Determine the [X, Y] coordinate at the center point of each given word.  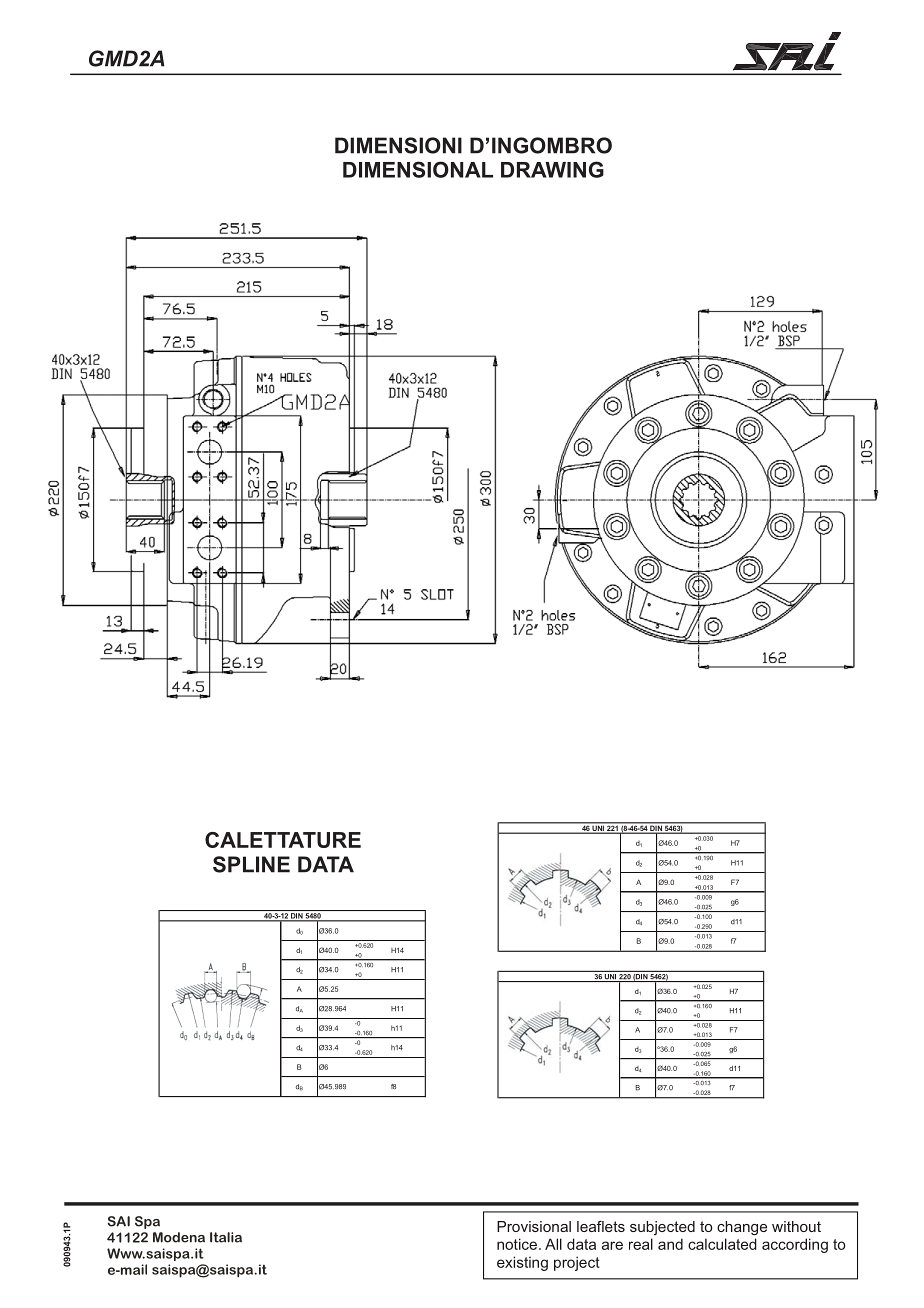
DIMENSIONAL [418, 169]
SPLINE [251, 864]
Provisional [534, 1226]
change [742, 1228]
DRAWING [552, 169]
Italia [226, 1237]
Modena [179, 1237]
